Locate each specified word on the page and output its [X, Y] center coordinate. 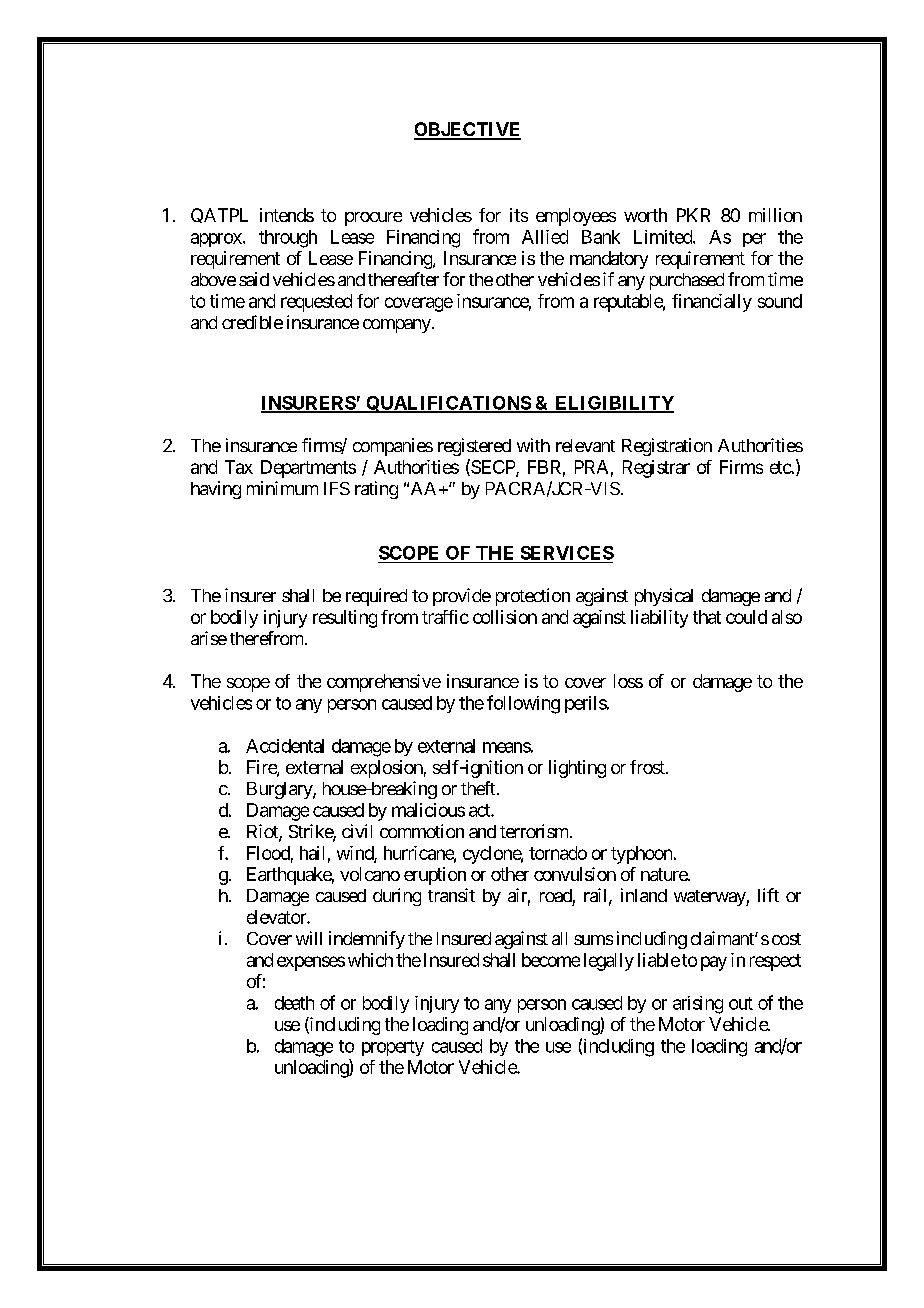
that [707, 617]
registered [474, 447]
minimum [282, 488]
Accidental [285, 746]
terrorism [534, 831]
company [397, 326]
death [294, 1003]
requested [316, 303]
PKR [693, 215]
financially [712, 303]
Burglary [280, 790]
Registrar [656, 469]
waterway [710, 898]
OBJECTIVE [467, 130]
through [288, 239]
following [523, 704]
